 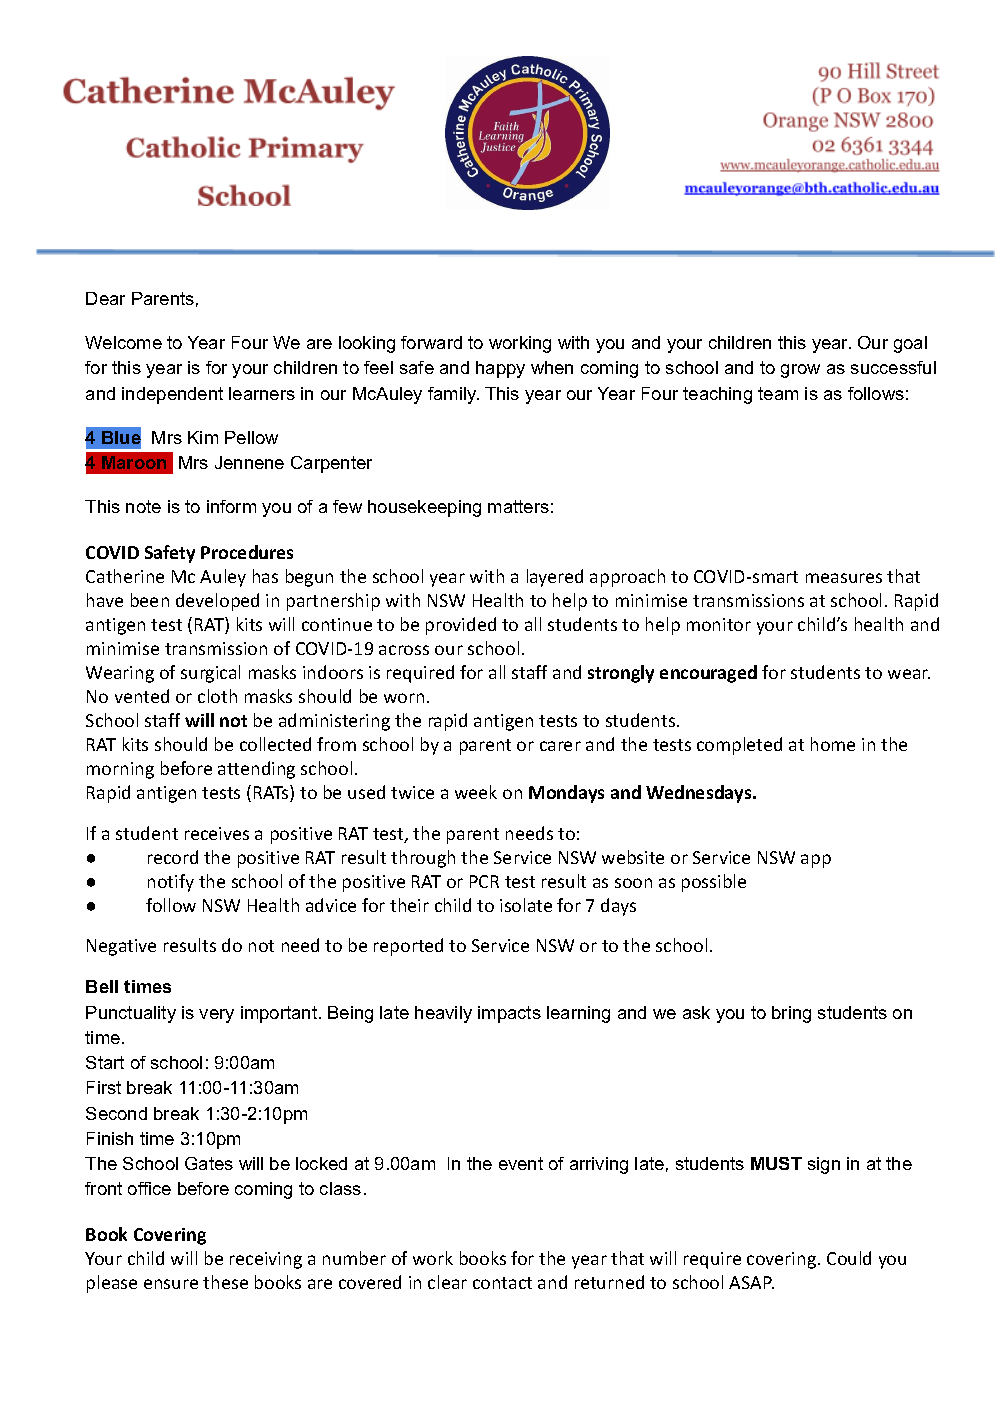 I want to click on bring, so click(x=791, y=1014).
